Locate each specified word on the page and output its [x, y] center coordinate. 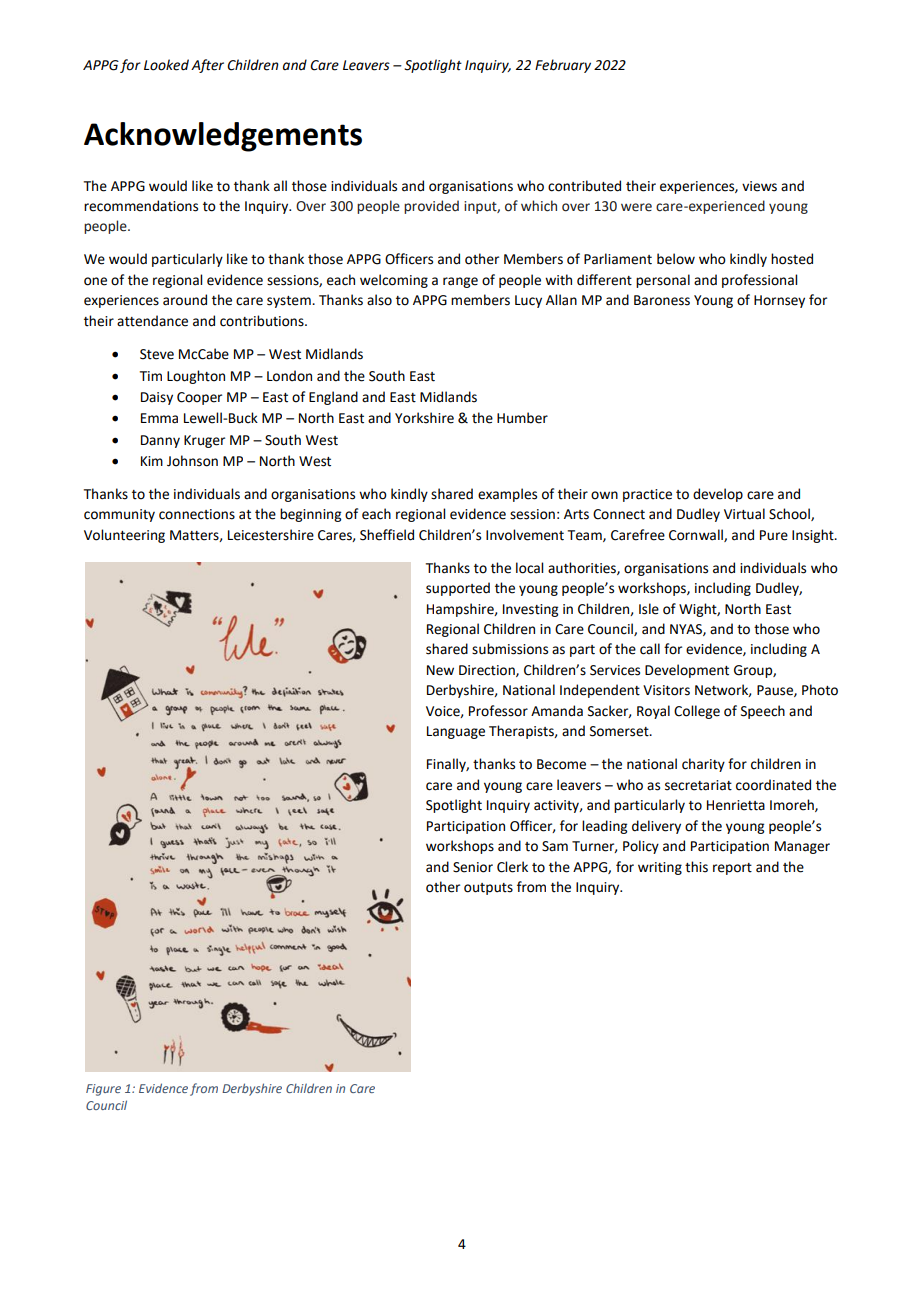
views [759, 186]
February [563, 66]
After [207, 66]
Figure [103, 1090]
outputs [488, 889]
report [732, 869]
